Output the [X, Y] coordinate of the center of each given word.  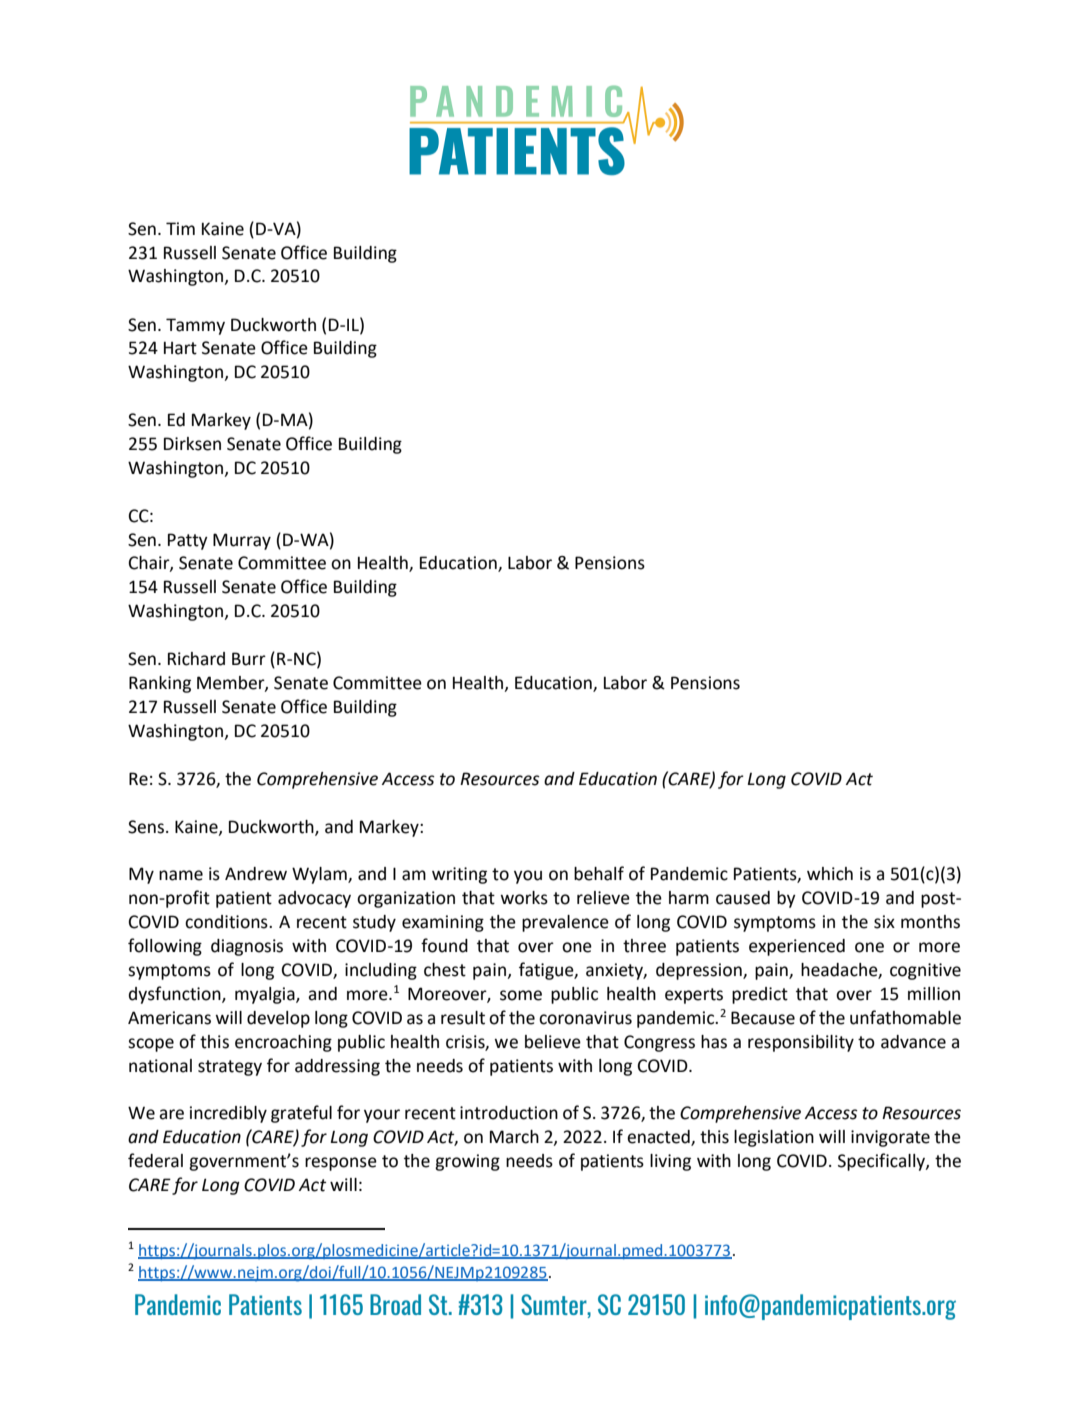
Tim [180, 228]
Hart [180, 348]
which [830, 874]
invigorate [890, 1138]
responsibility [801, 1043]
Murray [242, 541]
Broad [395, 1304]
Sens [146, 827]
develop [278, 1019]
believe [553, 1042]
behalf [599, 873]
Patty [188, 541]
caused [743, 898]
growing [467, 1162]
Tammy [195, 326]
